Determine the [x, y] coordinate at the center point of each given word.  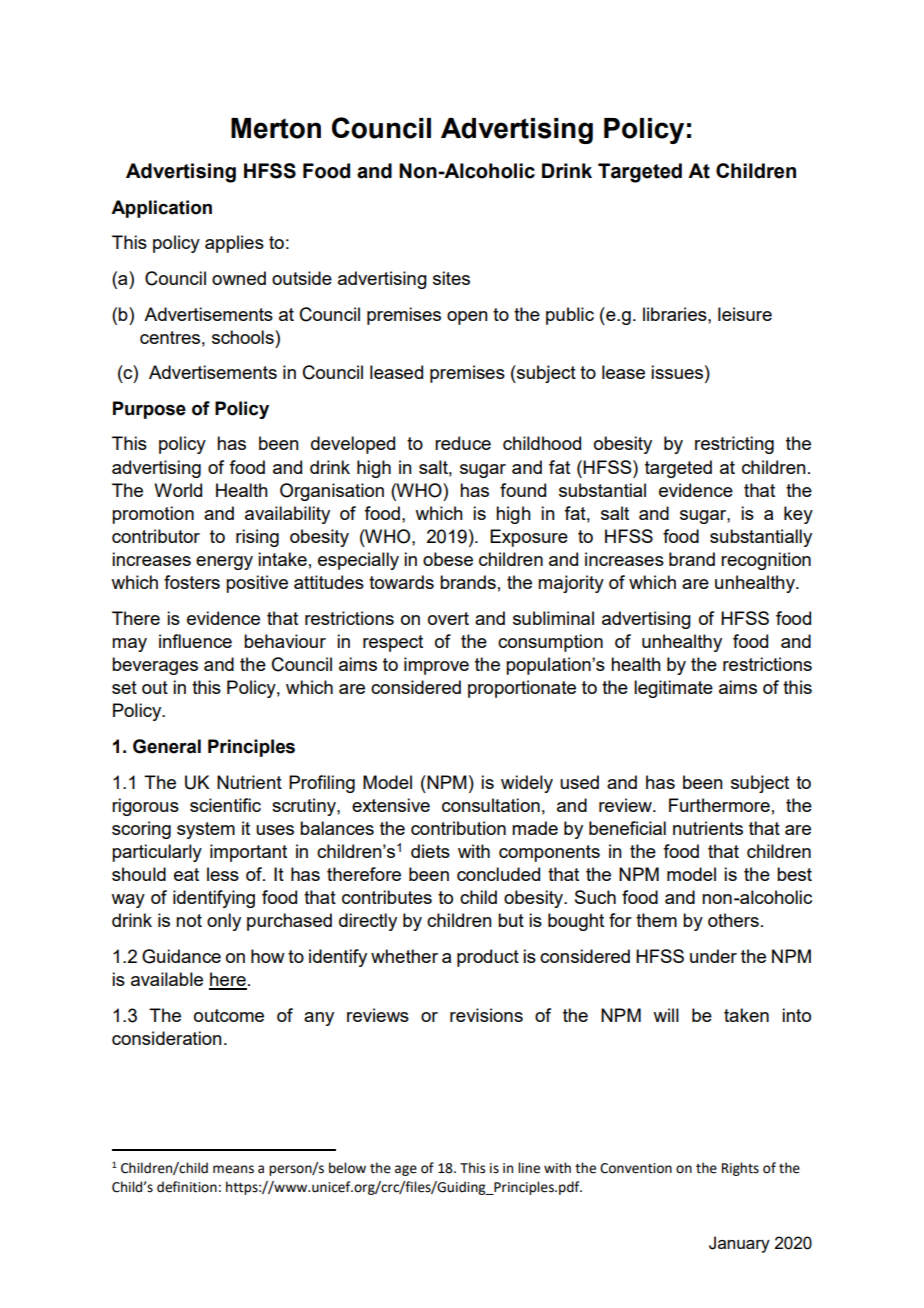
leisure [745, 314]
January [739, 1244]
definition [187, 1187]
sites [451, 278]
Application [161, 209]
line [529, 1168]
